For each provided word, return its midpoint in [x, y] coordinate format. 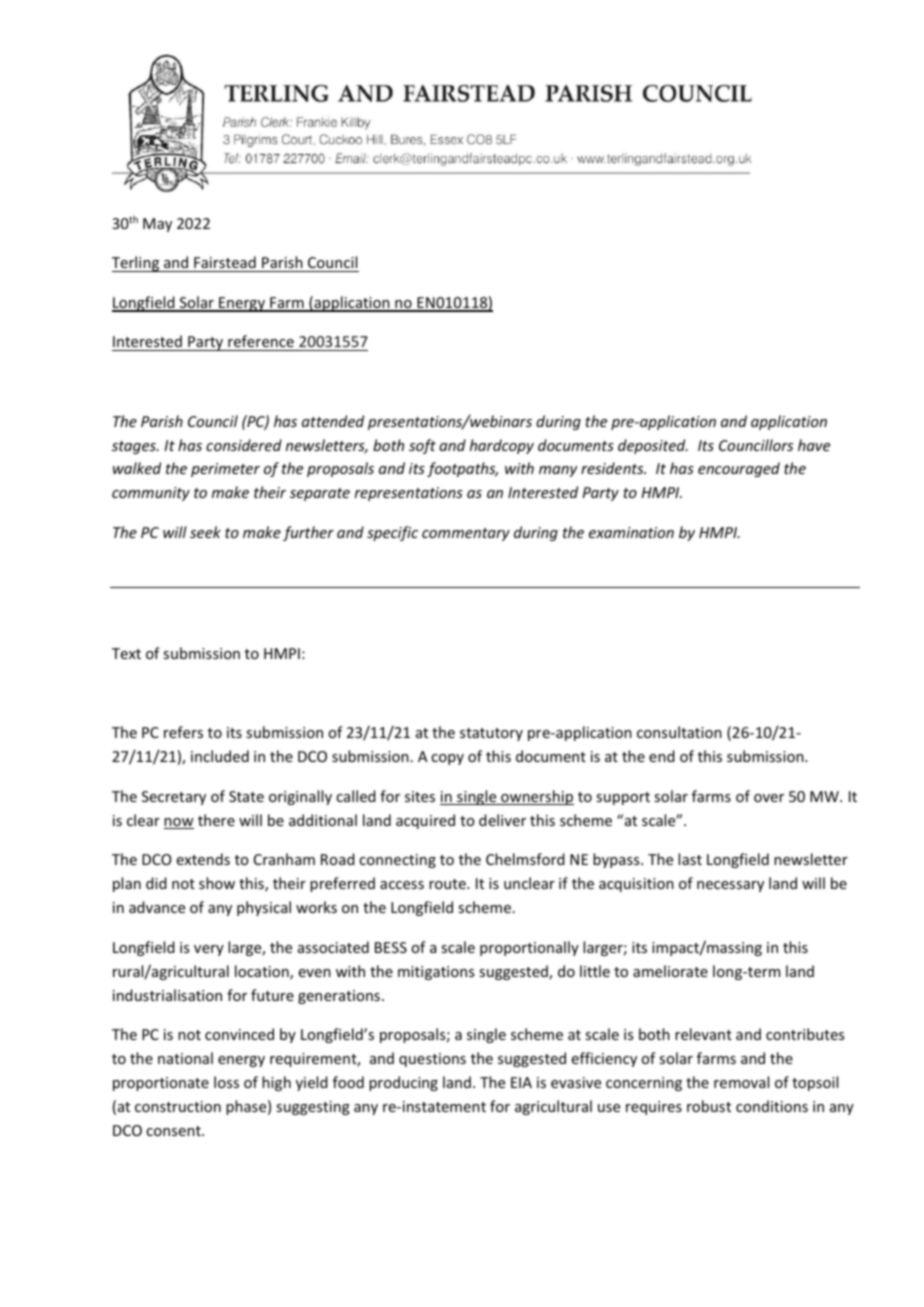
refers [183, 732]
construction [178, 1106]
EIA [521, 1082]
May [157, 225]
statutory [491, 734]
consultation [679, 732]
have [814, 445]
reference [261, 341]
